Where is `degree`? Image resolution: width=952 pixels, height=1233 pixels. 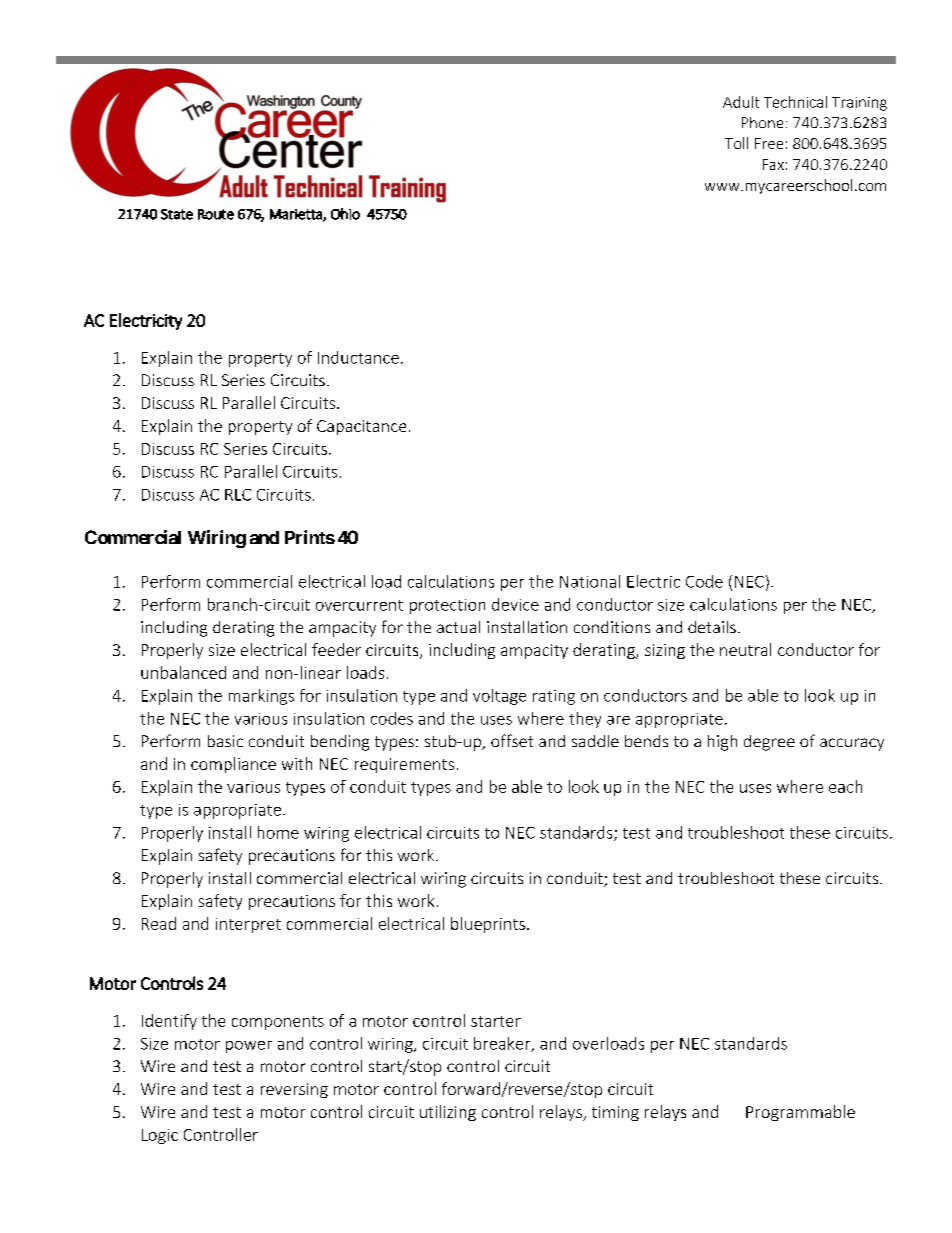
degree is located at coordinates (769, 743).
